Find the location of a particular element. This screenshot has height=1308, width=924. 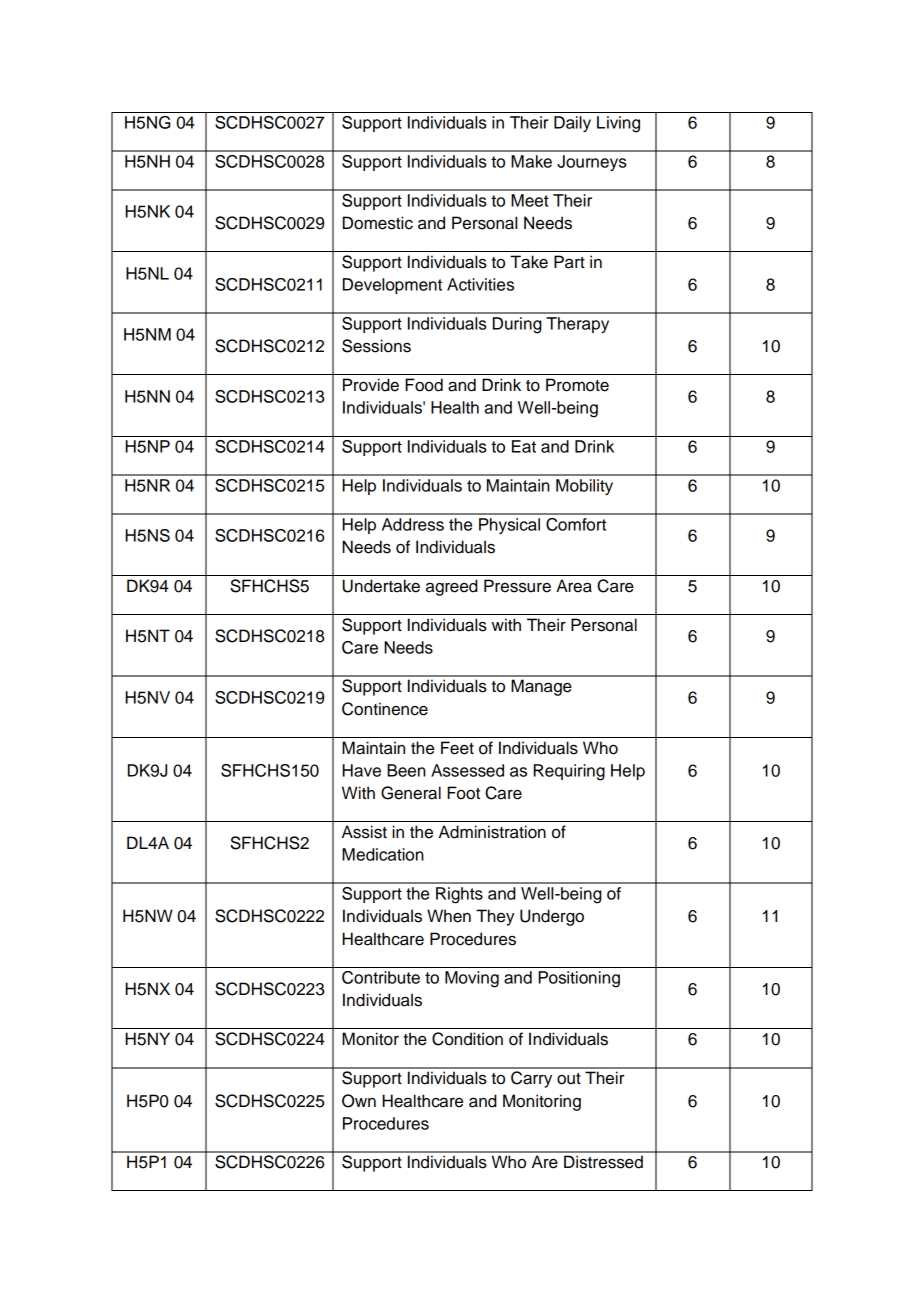

Journeys is located at coordinates (592, 163).
